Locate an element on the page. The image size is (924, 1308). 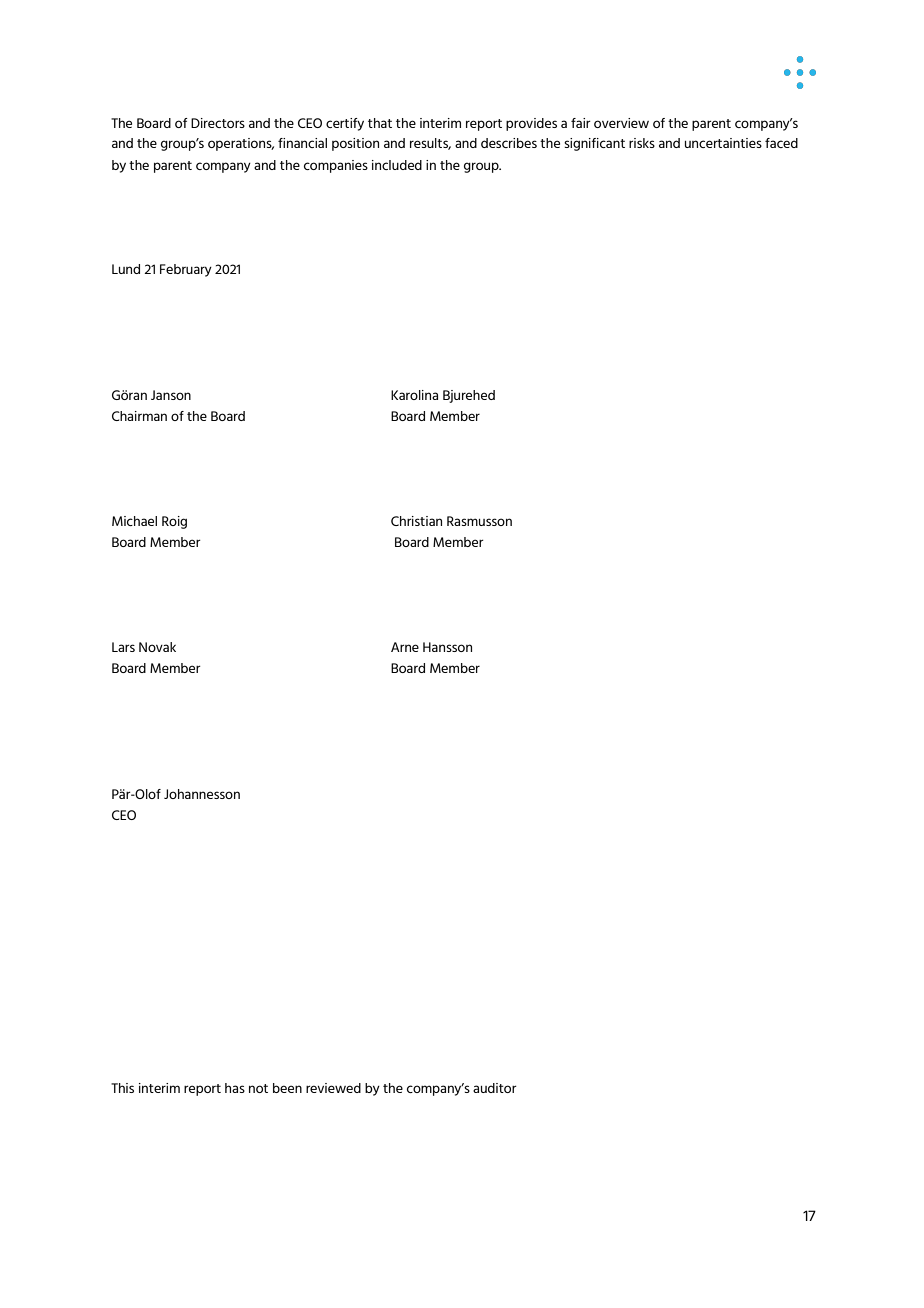
Hansson is located at coordinates (447, 647).
